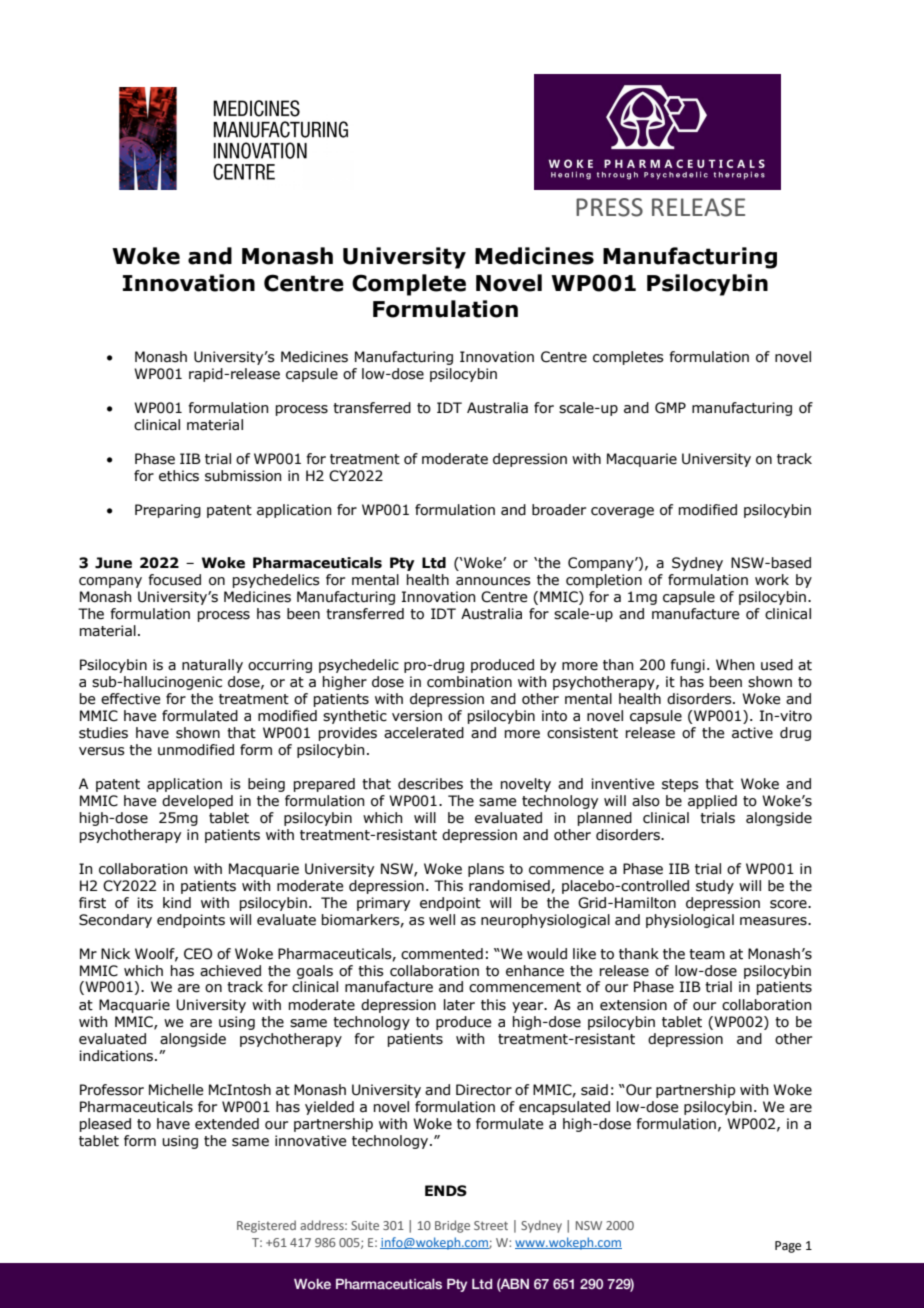 The width and height of the screenshot is (924, 1308). Describe the element at coordinates (559, 510) in the screenshot. I see `broader` at that location.
